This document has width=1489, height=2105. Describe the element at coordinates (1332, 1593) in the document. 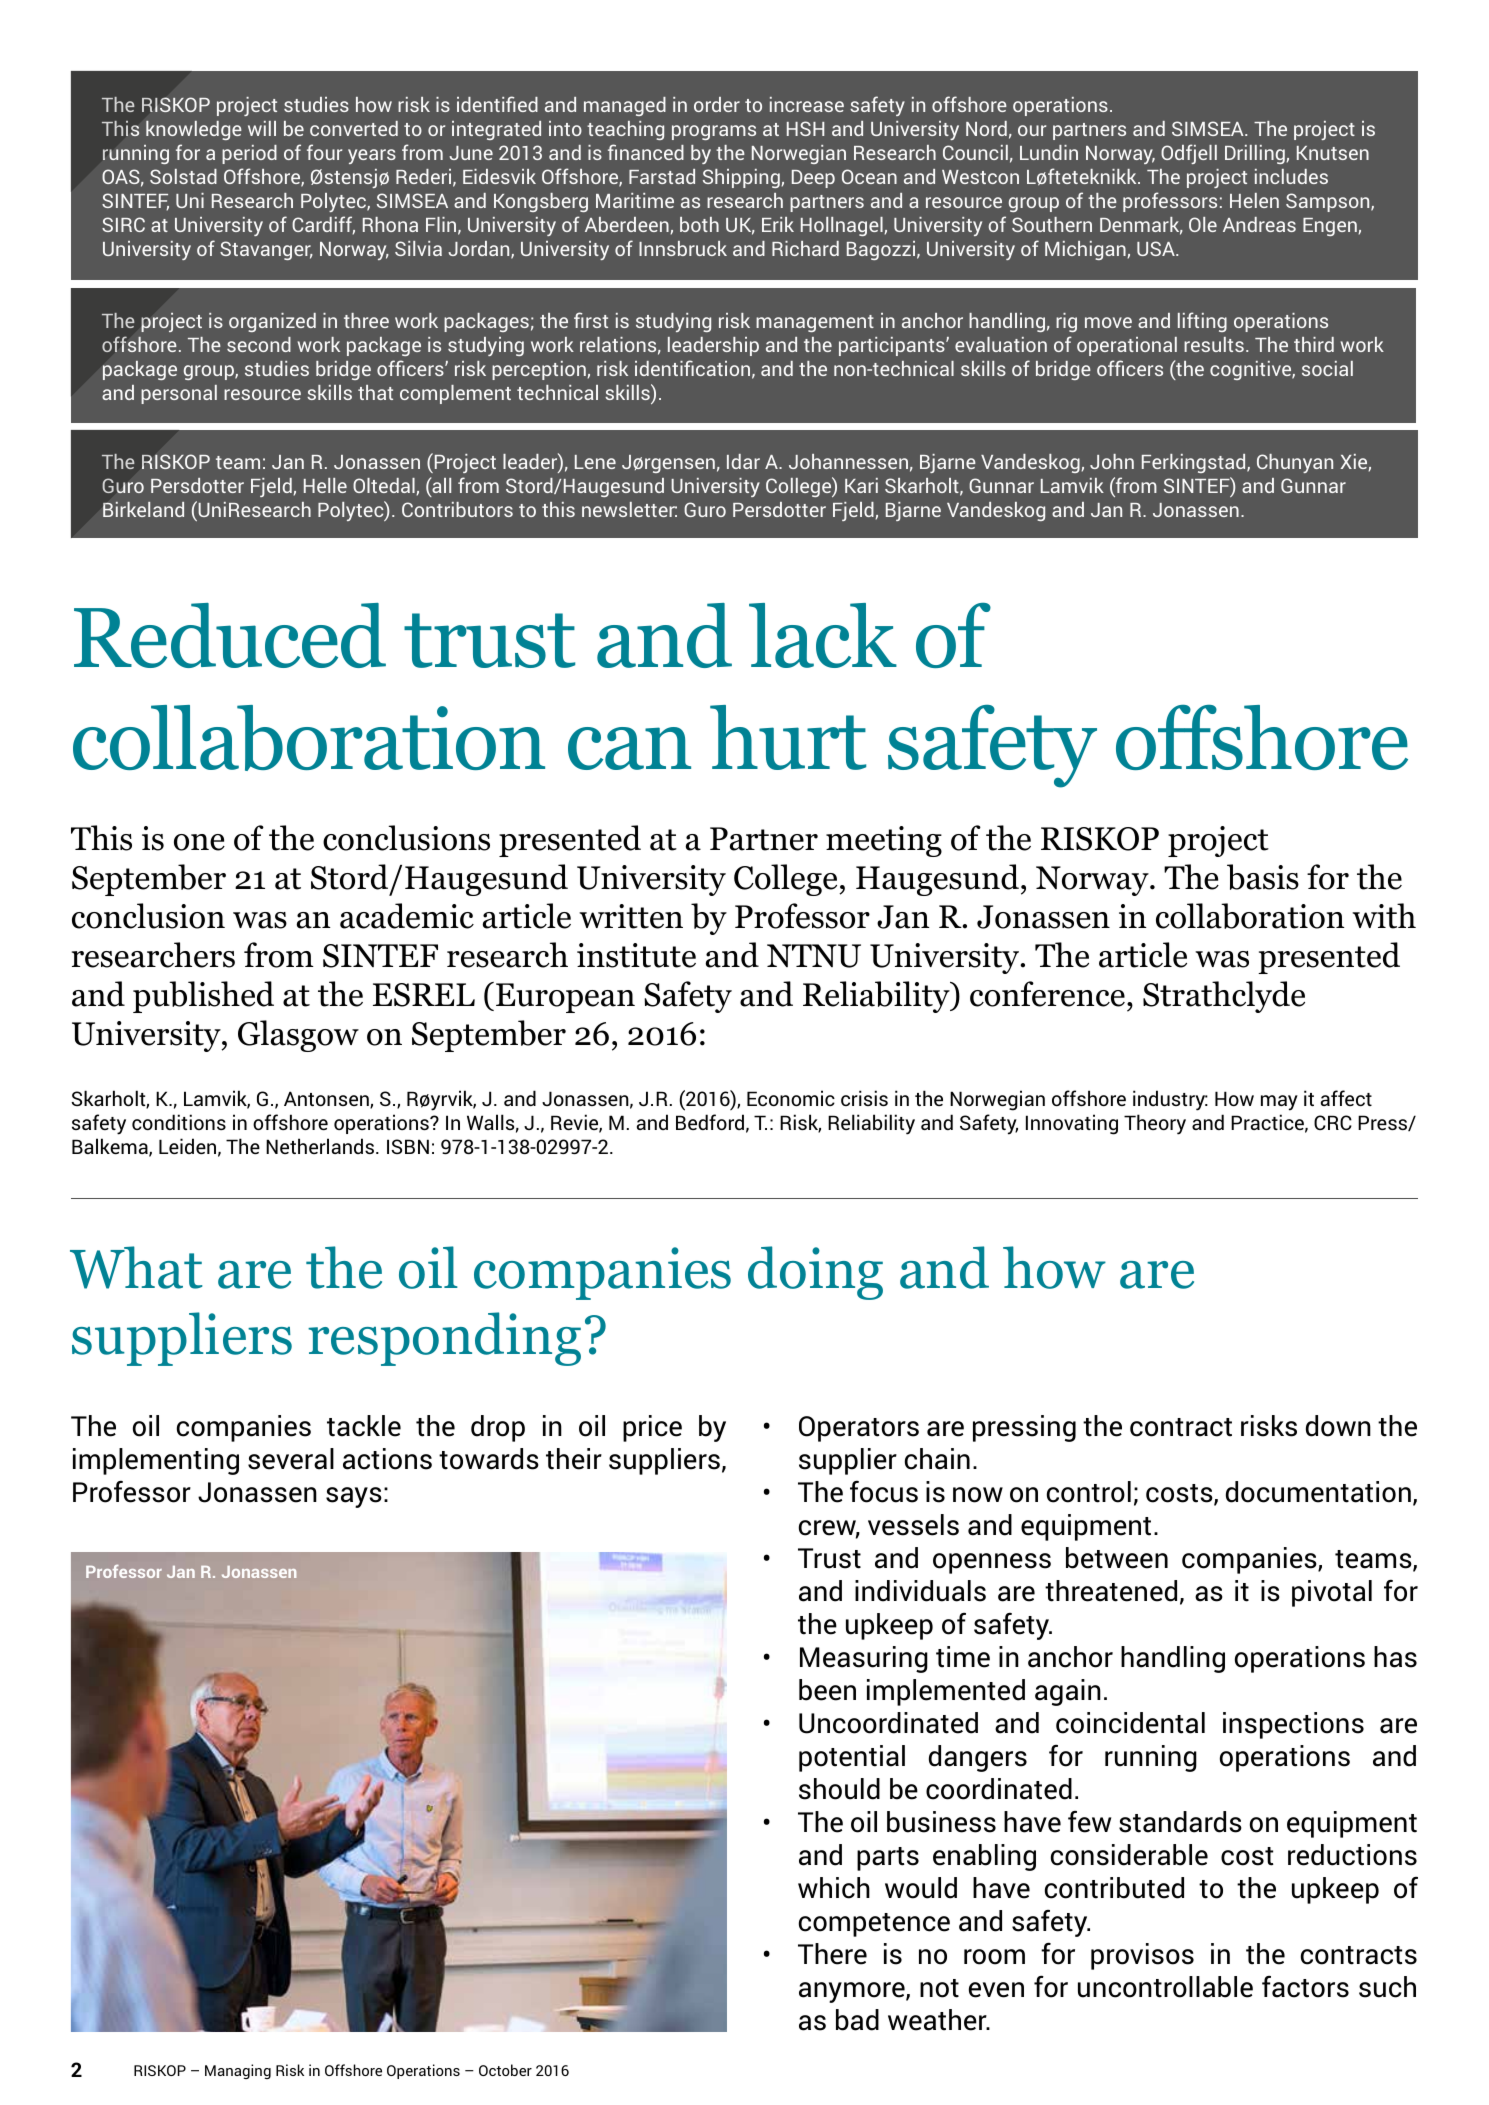

I see `pivotal` at that location.
